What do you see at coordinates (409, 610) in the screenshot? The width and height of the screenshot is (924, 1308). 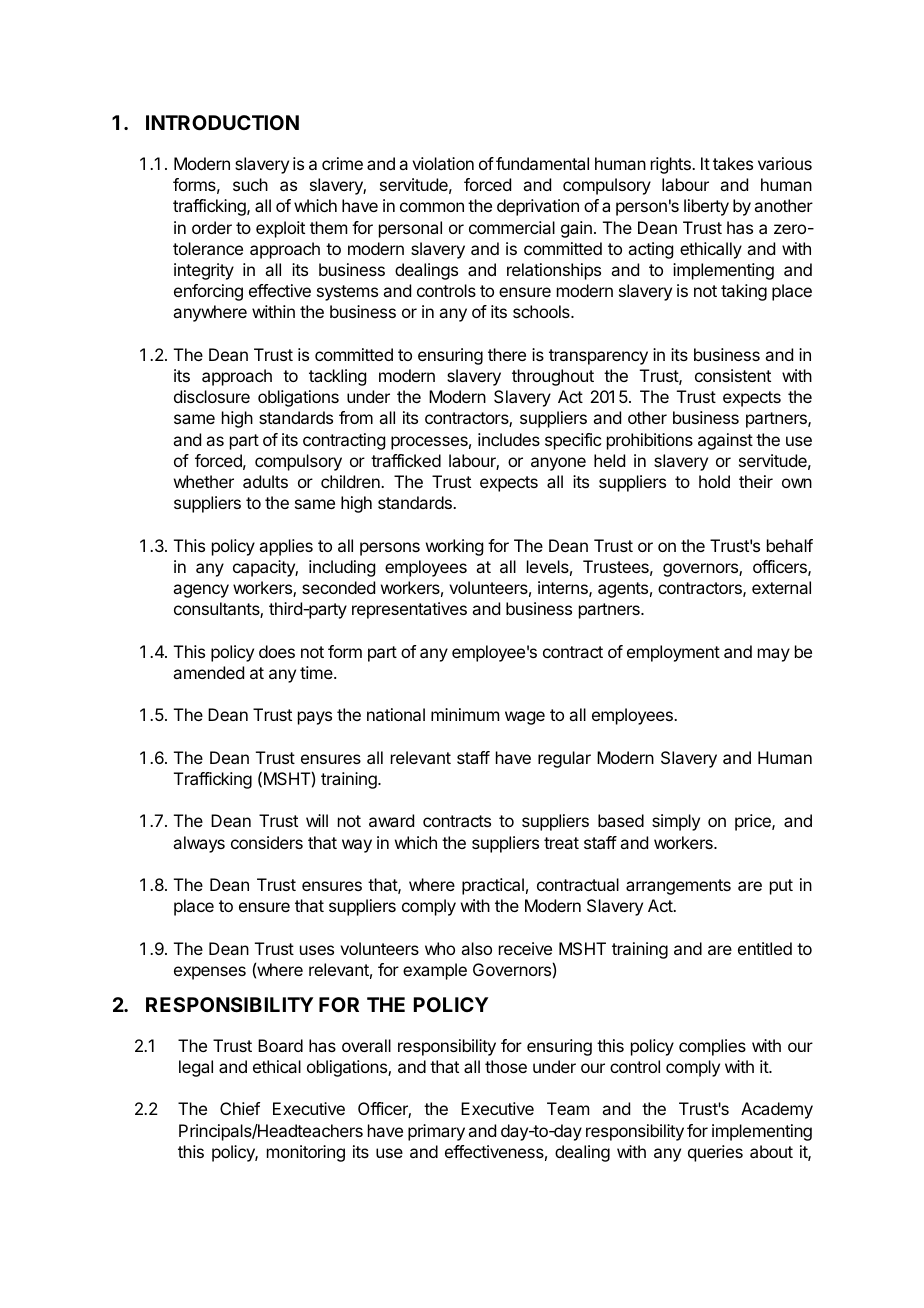 I see `representatives` at bounding box center [409, 610].
